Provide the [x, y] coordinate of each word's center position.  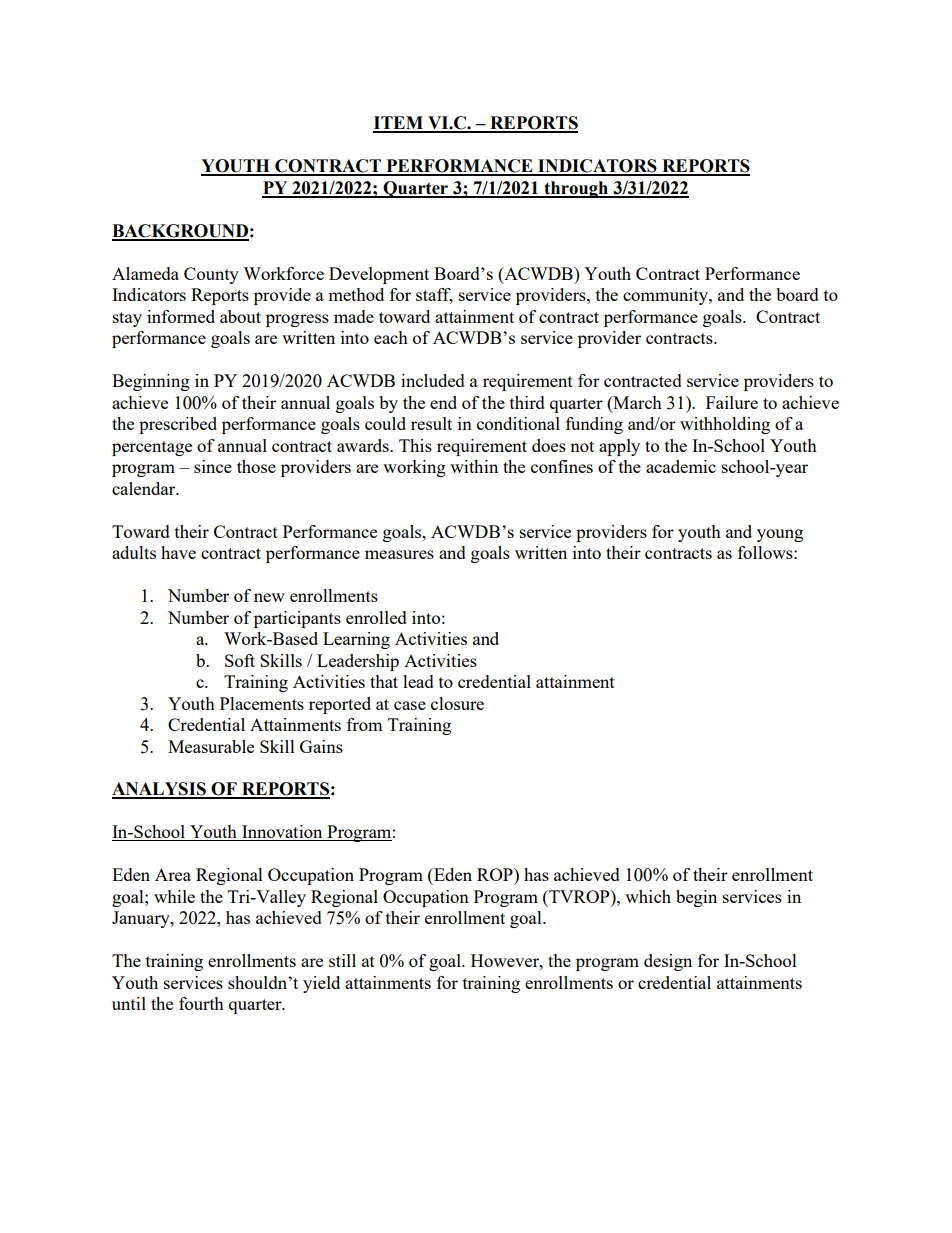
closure [457, 703]
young [780, 535]
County [211, 275]
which [648, 896]
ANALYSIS [160, 790]
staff [434, 296]
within [474, 466]
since [213, 466]
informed [181, 316]
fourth [201, 1003]
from [365, 724]
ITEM [399, 124]
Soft [240, 660]
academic [681, 466]
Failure [732, 402]
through [576, 189]
